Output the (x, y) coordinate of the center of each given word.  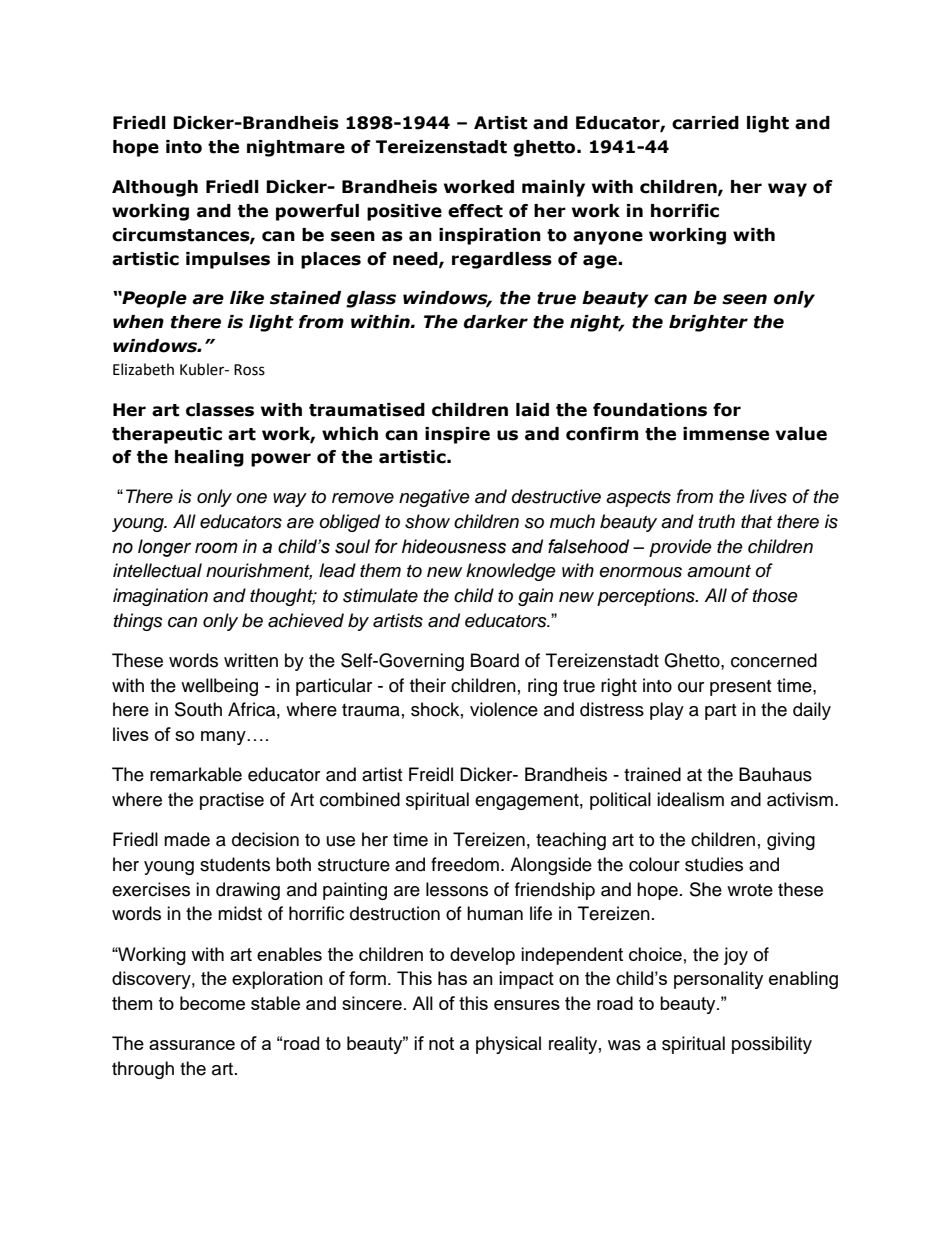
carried (705, 123)
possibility (772, 1045)
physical (508, 1045)
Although (155, 188)
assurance (192, 1045)
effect (475, 211)
